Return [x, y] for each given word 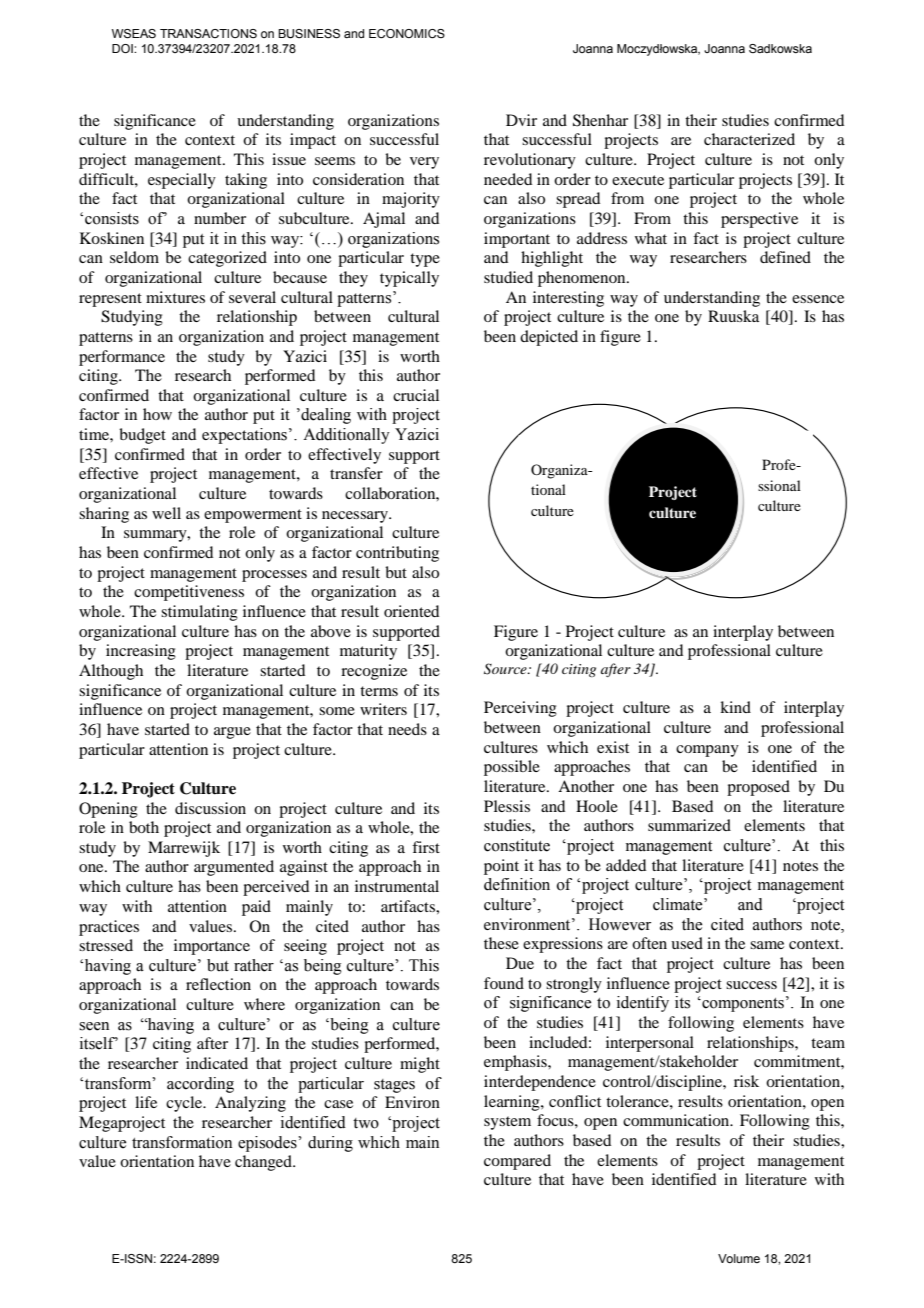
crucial [416, 395]
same [767, 945]
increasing [141, 652]
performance [122, 358]
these [501, 943]
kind [735, 707]
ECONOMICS [407, 33]
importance [212, 947]
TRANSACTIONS [208, 33]
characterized [749, 139]
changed [264, 1163]
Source [506, 669]
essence [818, 299]
